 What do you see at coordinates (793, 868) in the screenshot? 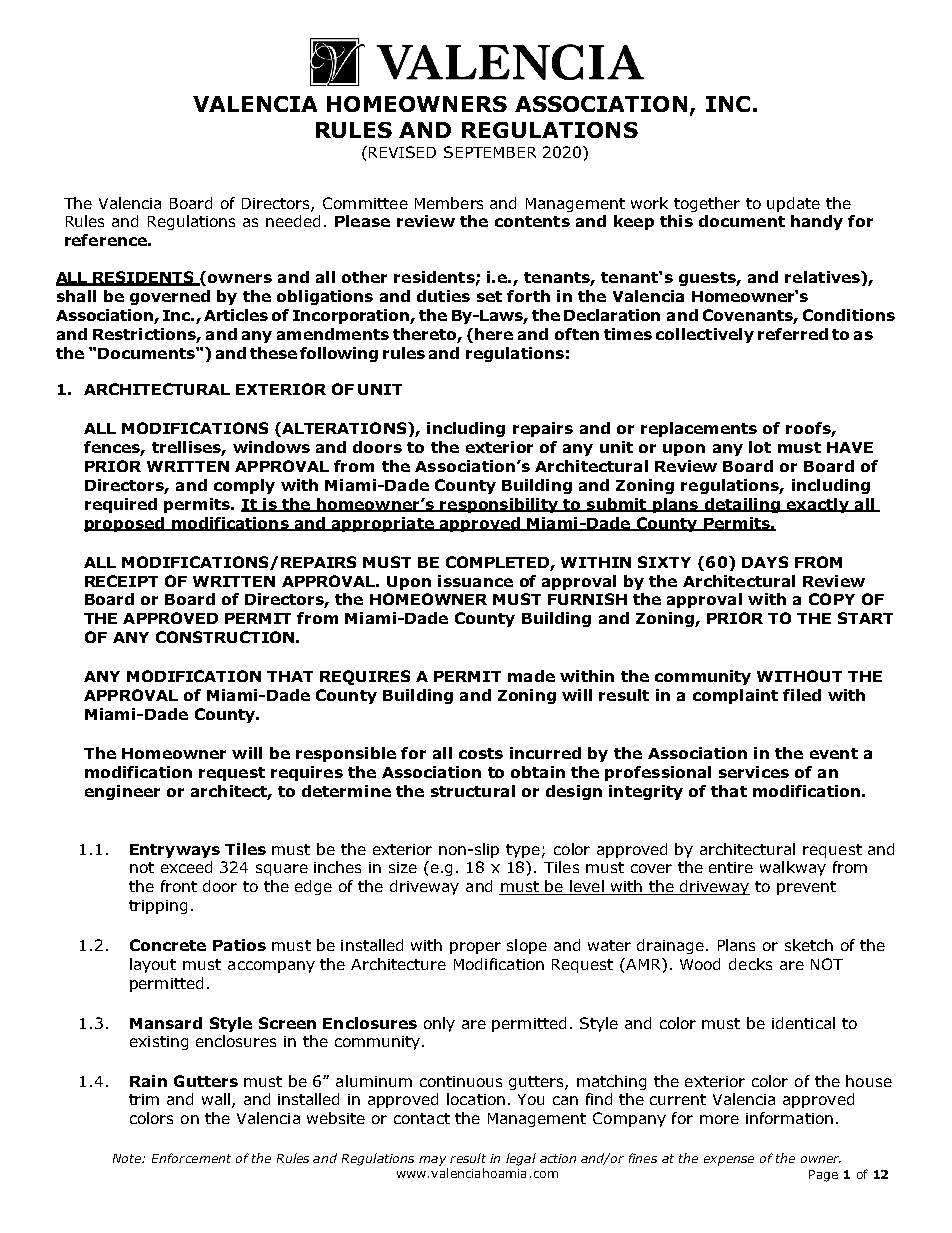
I see `walkway` at bounding box center [793, 868].
